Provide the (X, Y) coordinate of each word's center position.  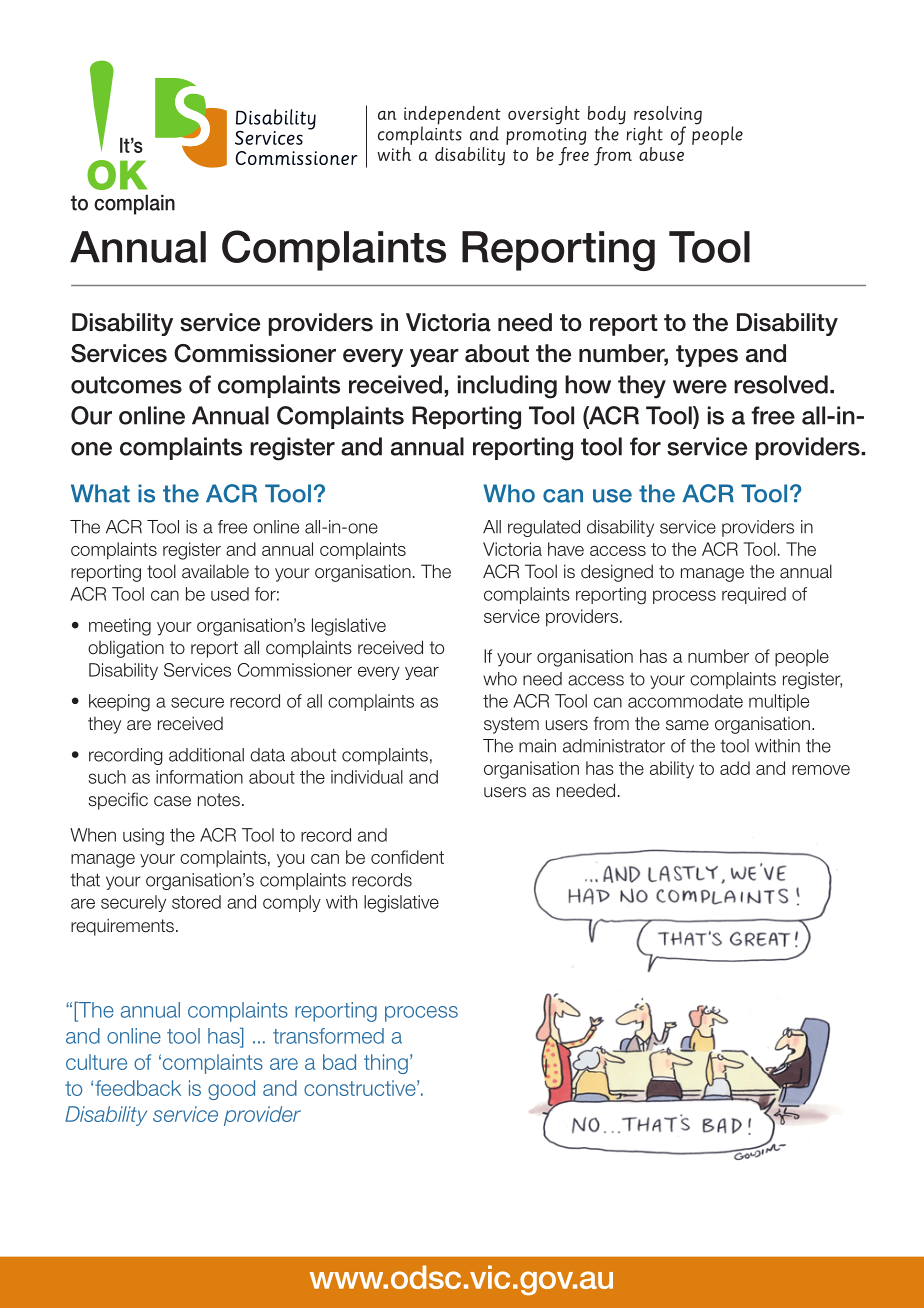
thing (386, 1064)
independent (452, 116)
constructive (361, 1088)
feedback (138, 1088)
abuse (661, 154)
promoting (546, 136)
